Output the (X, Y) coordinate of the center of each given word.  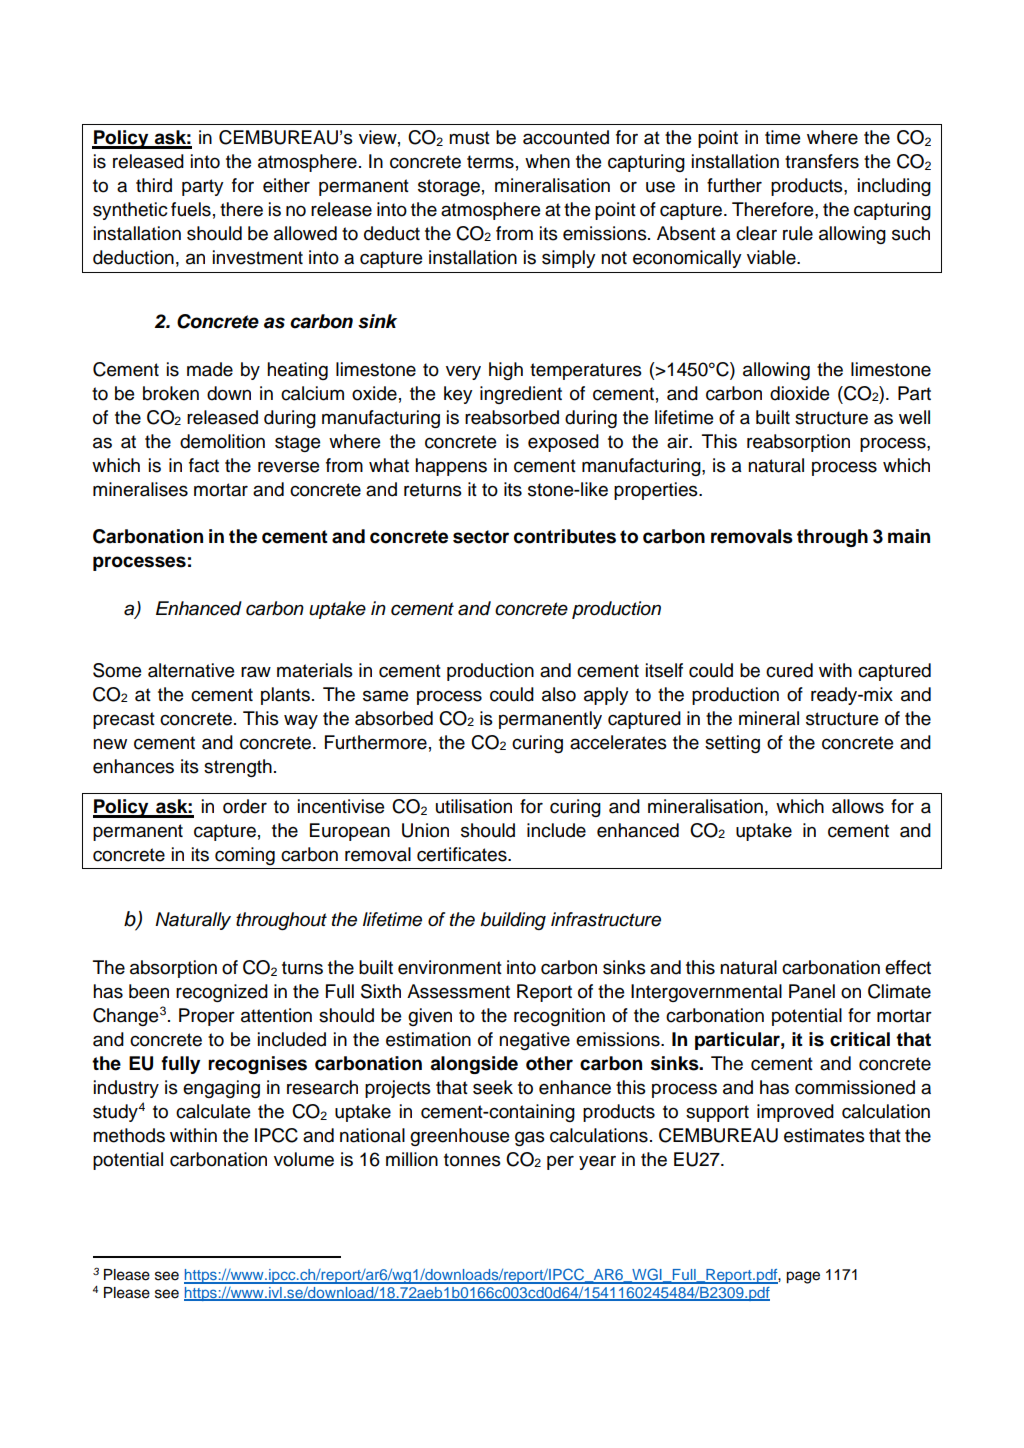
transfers (822, 161)
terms (490, 162)
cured (789, 670)
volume (304, 1159)
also (559, 694)
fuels (191, 209)
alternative (191, 670)
